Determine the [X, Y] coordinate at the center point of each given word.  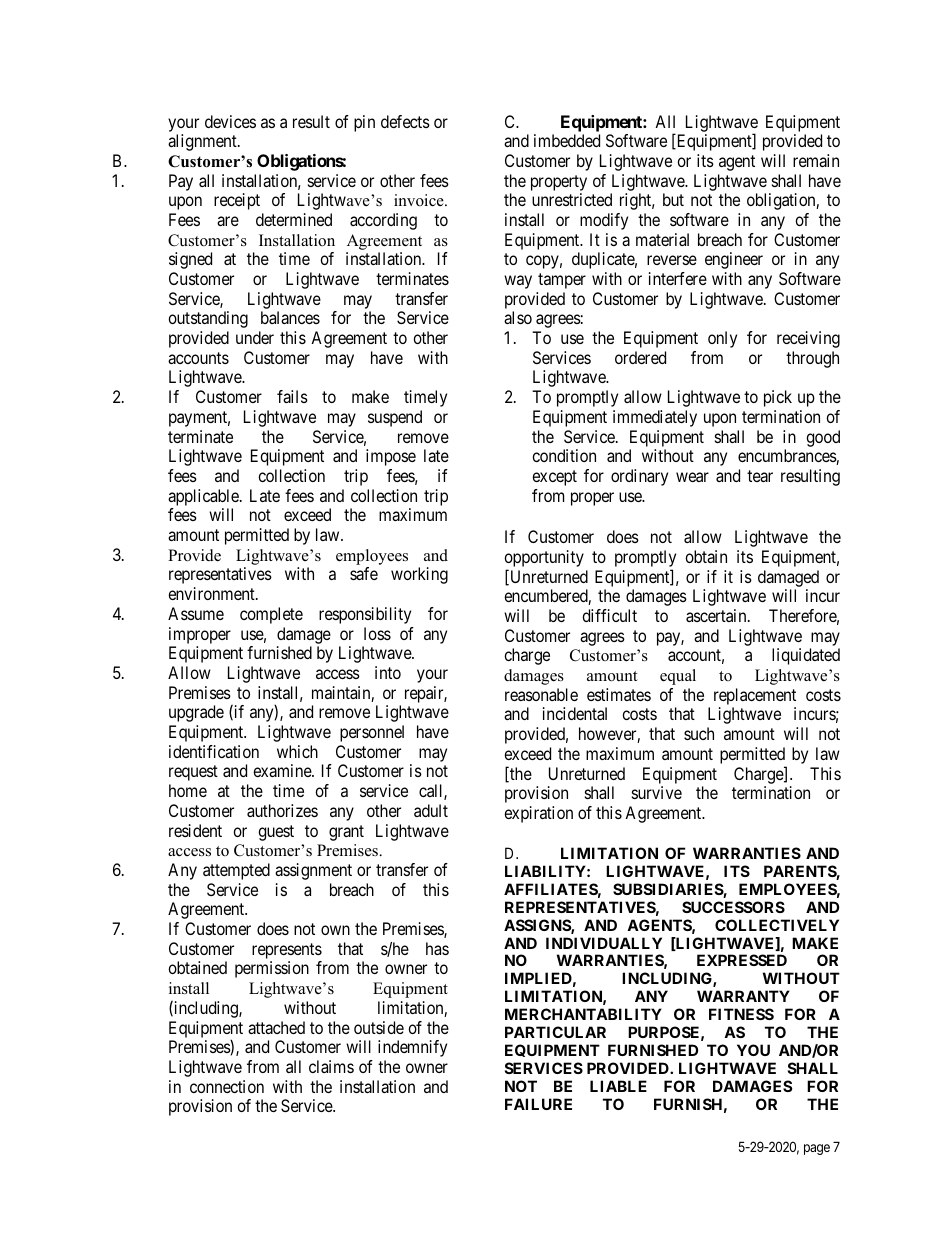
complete [271, 615]
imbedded [567, 140]
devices [230, 121]
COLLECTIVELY [777, 925]
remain [816, 160]
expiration [538, 814]
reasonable [541, 694]
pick [778, 398]
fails [292, 396]
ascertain [717, 615]
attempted [236, 871]
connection [227, 1086]
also [518, 317]
